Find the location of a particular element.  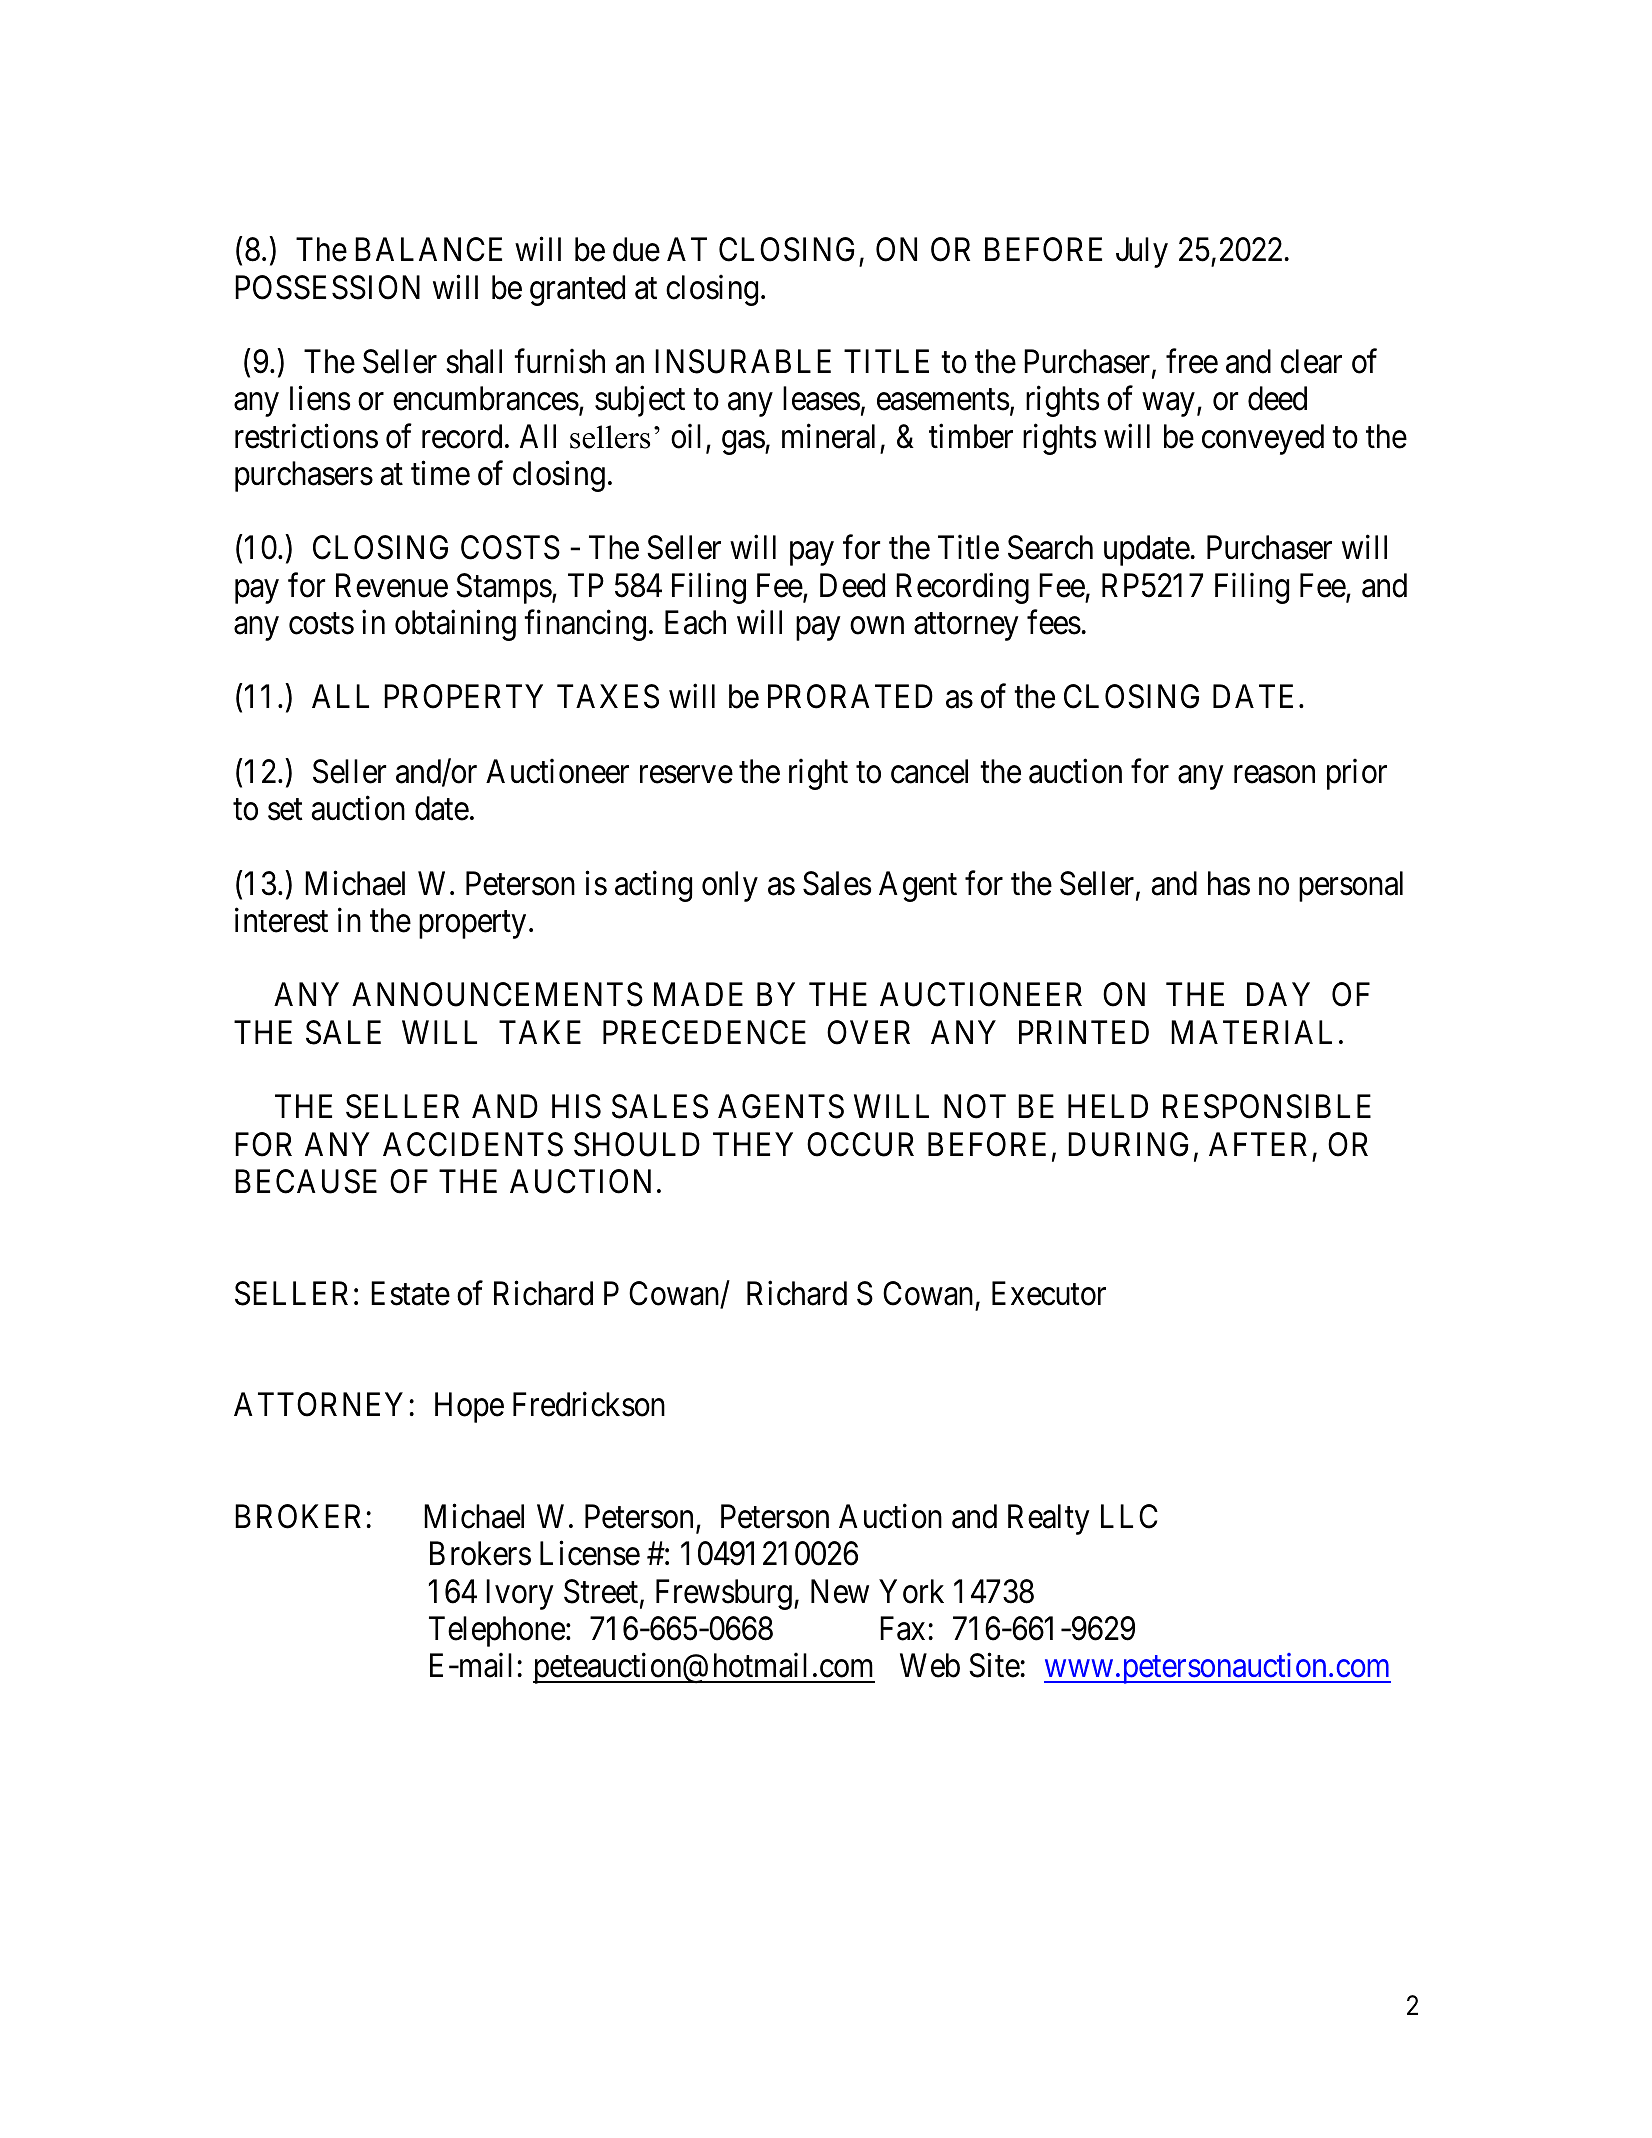

Telephone is located at coordinates (497, 1631).
